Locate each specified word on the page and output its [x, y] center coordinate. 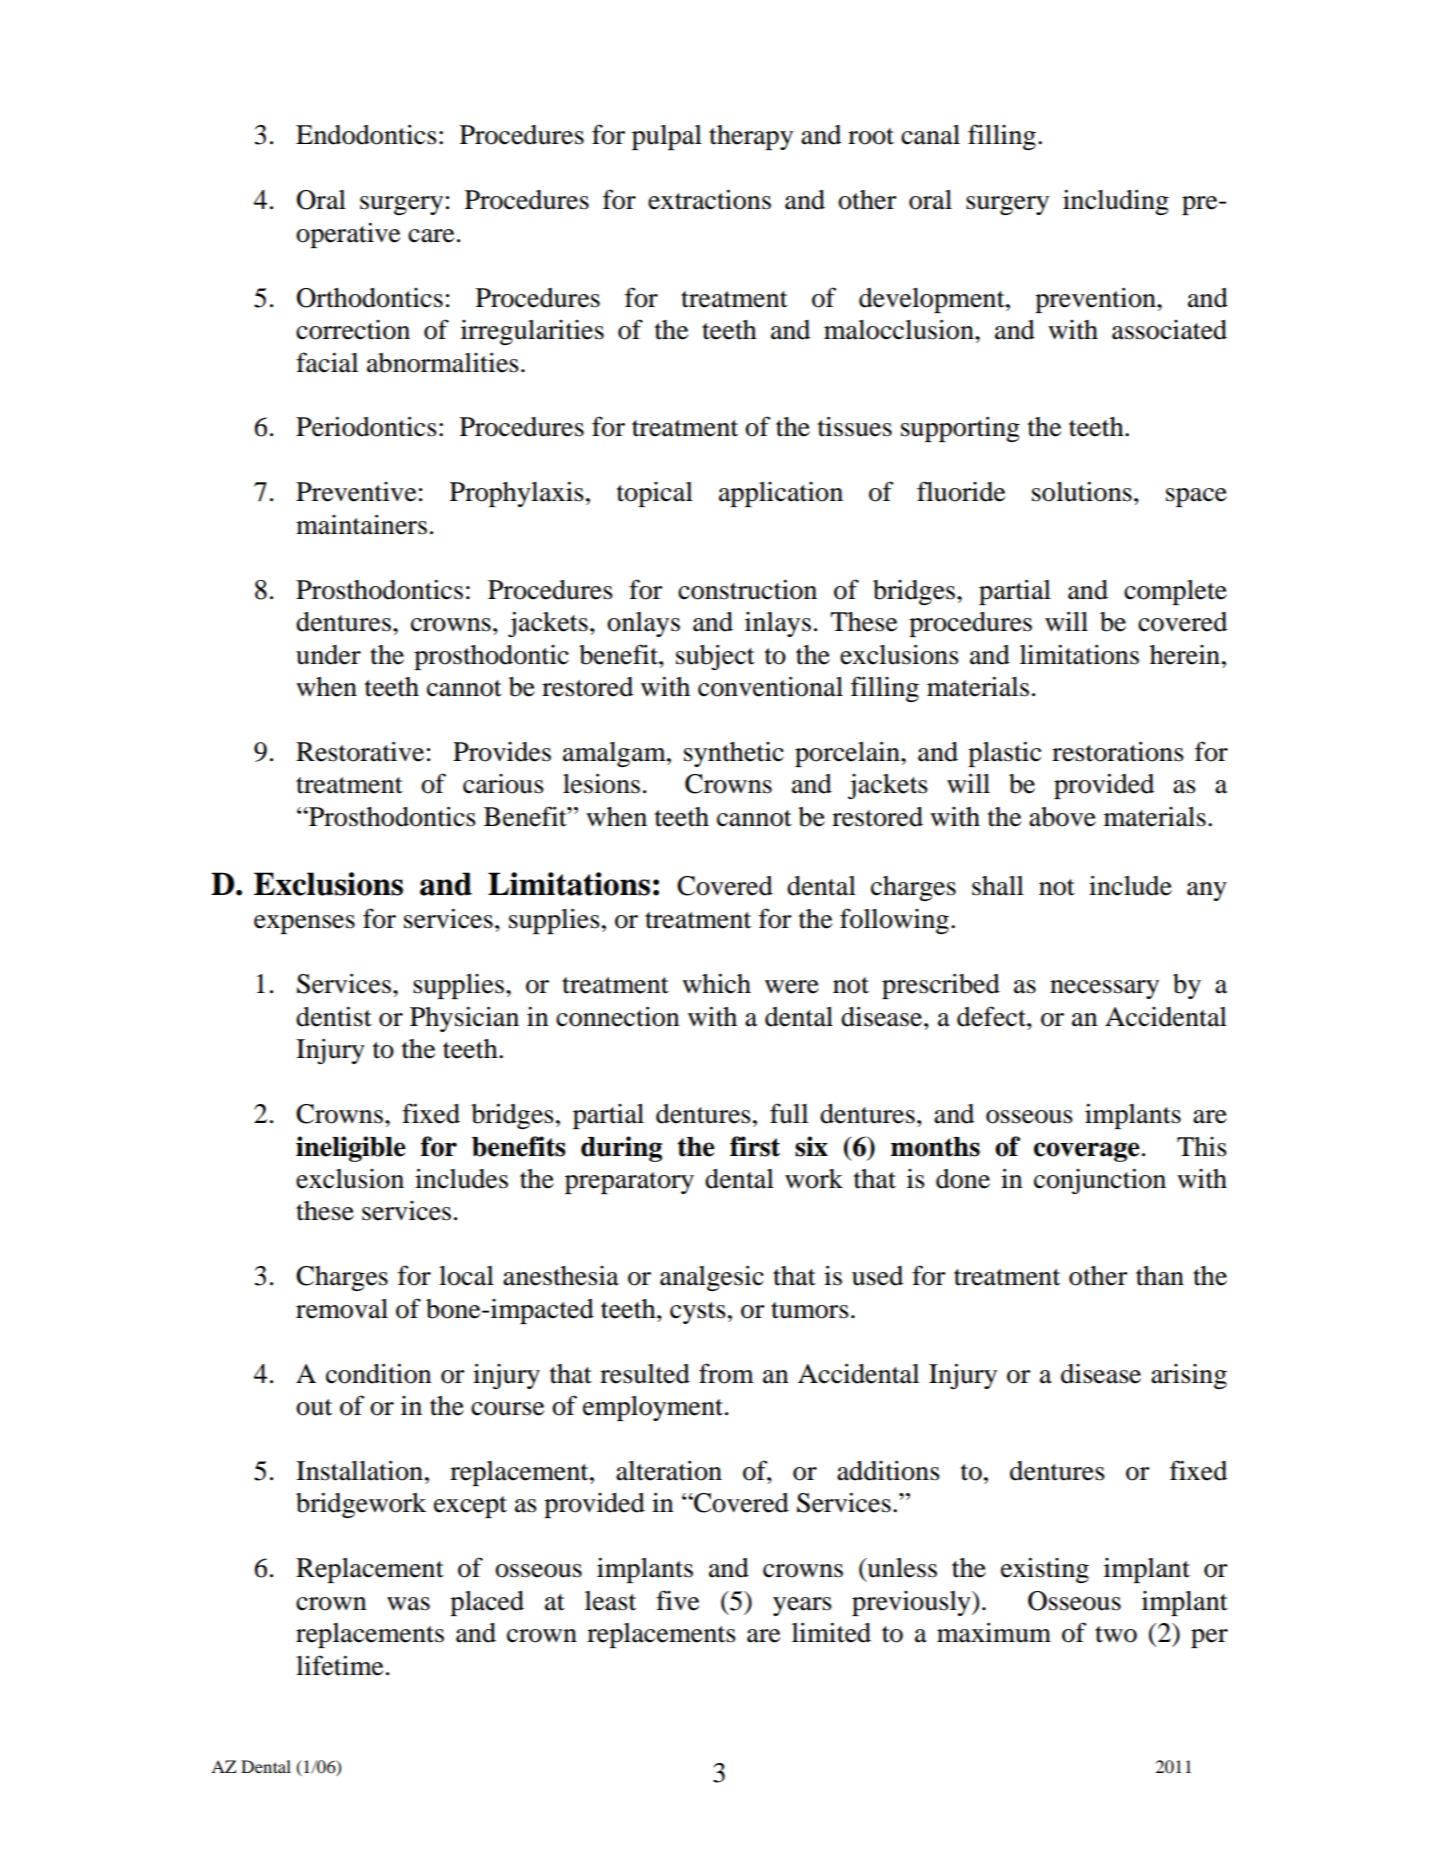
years [802, 1606]
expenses [304, 924]
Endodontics [366, 134]
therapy [751, 137]
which [716, 983]
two [1116, 1634]
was [408, 1604]
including [1116, 202]
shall [998, 886]
